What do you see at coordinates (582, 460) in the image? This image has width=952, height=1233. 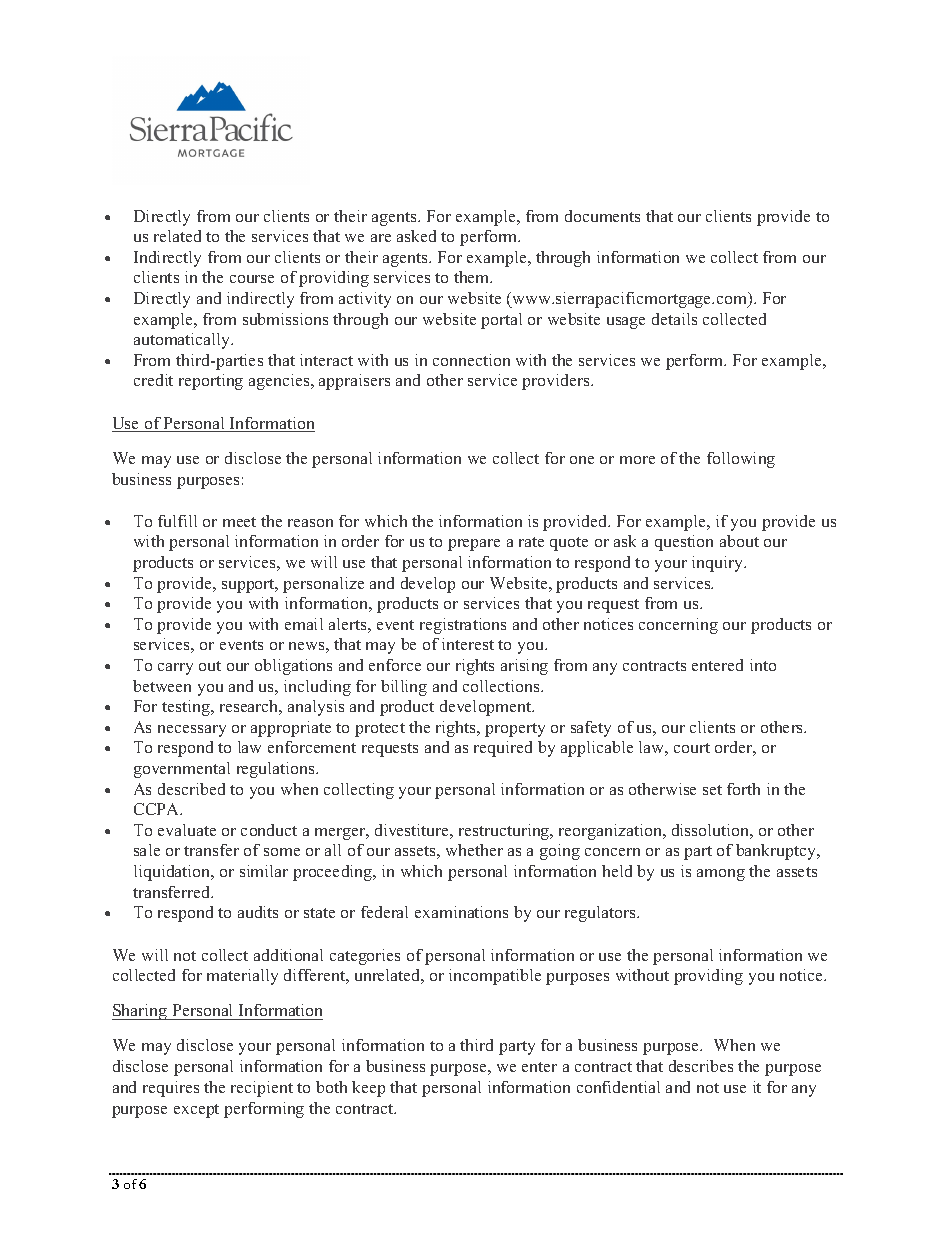 I see `one` at bounding box center [582, 460].
